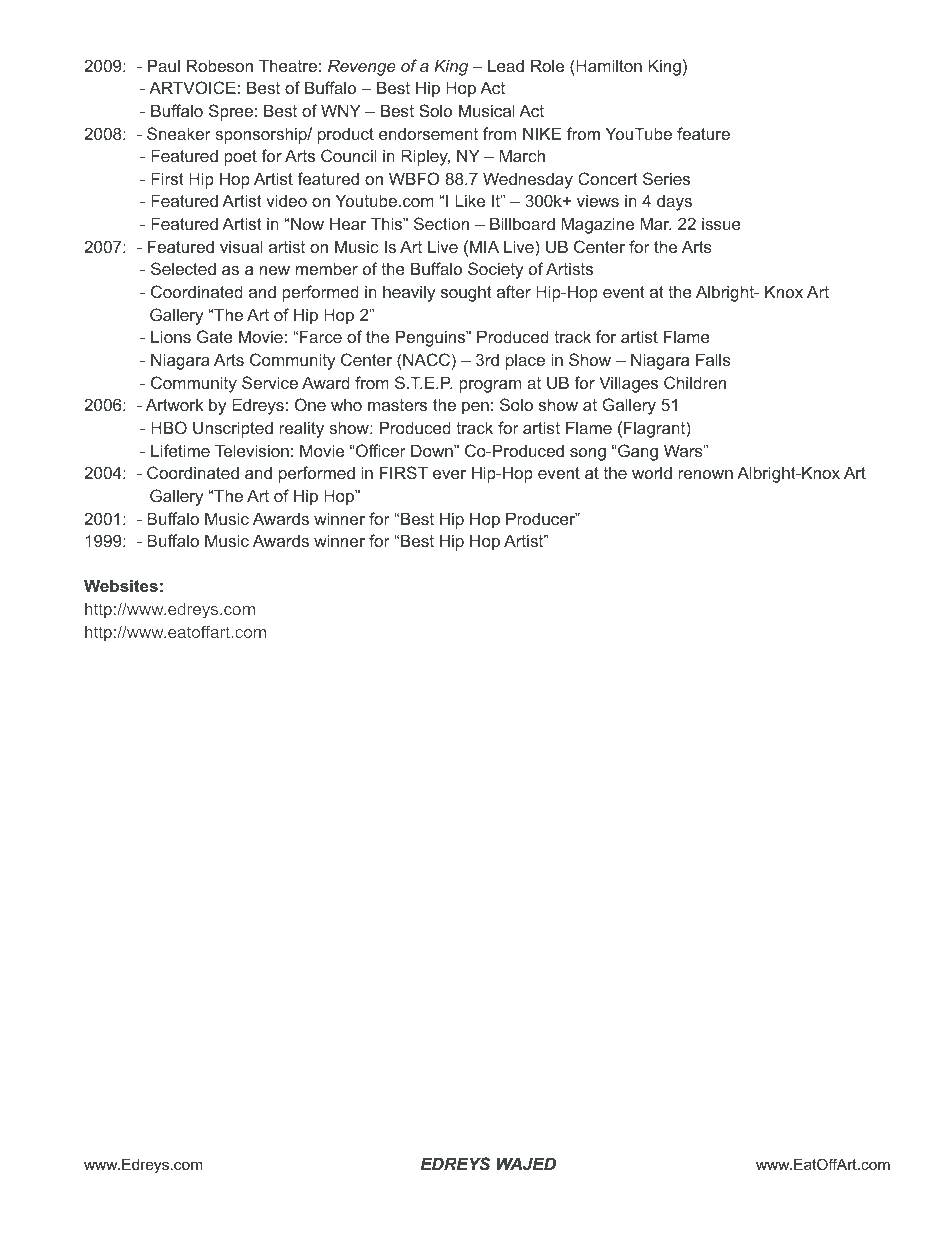  Describe the element at coordinates (174, 404) in the page. I see `Artwork` at that location.
